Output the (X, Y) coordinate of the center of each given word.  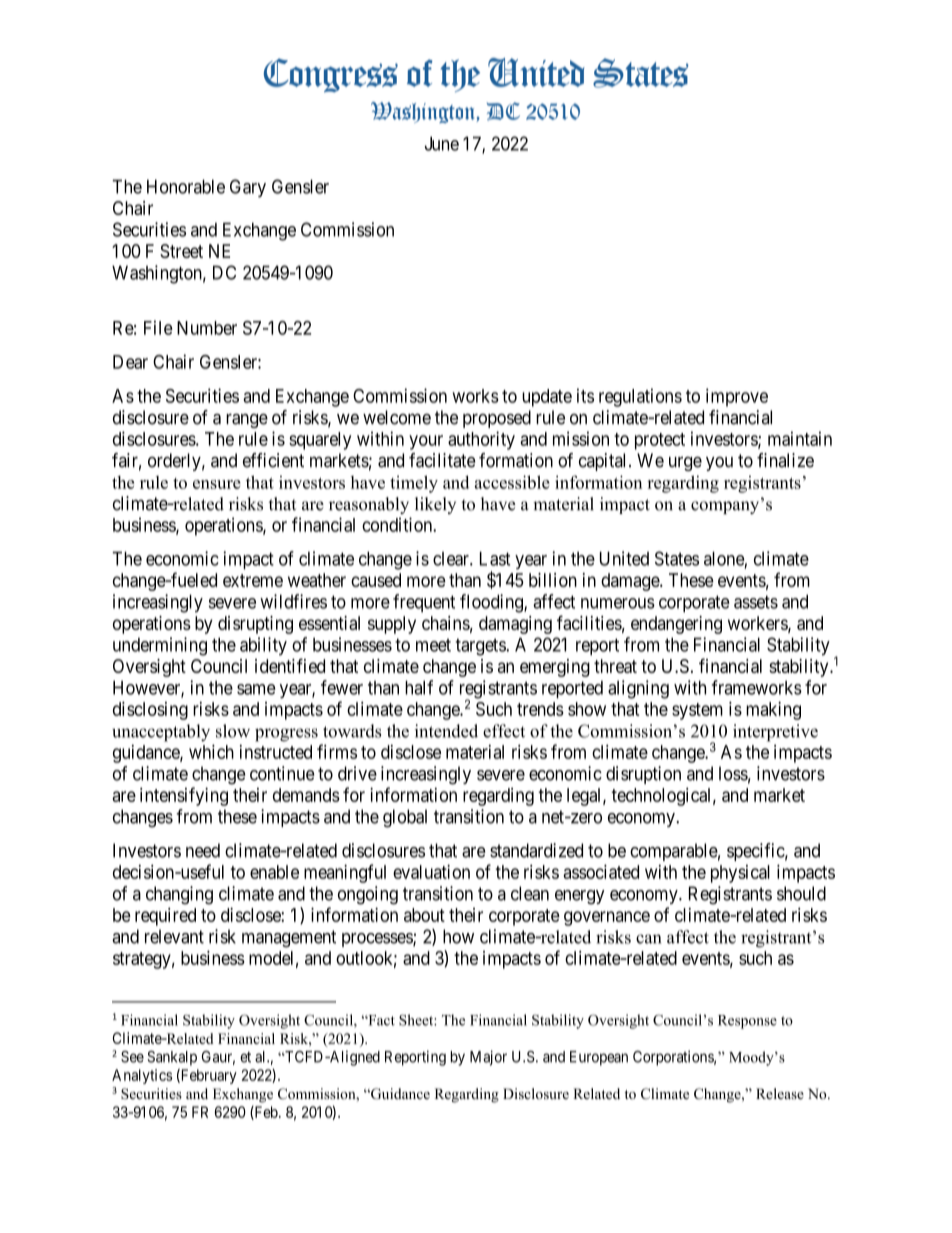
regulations (640, 397)
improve (737, 397)
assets (756, 602)
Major (488, 1058)
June (442, 143)
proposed (497, 419)
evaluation (431, 871)
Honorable (186, 186)
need (203, 850)
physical (740, 874)
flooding (492, 603)
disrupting (255, 625)
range (247, 421)
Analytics (142, 1076)
